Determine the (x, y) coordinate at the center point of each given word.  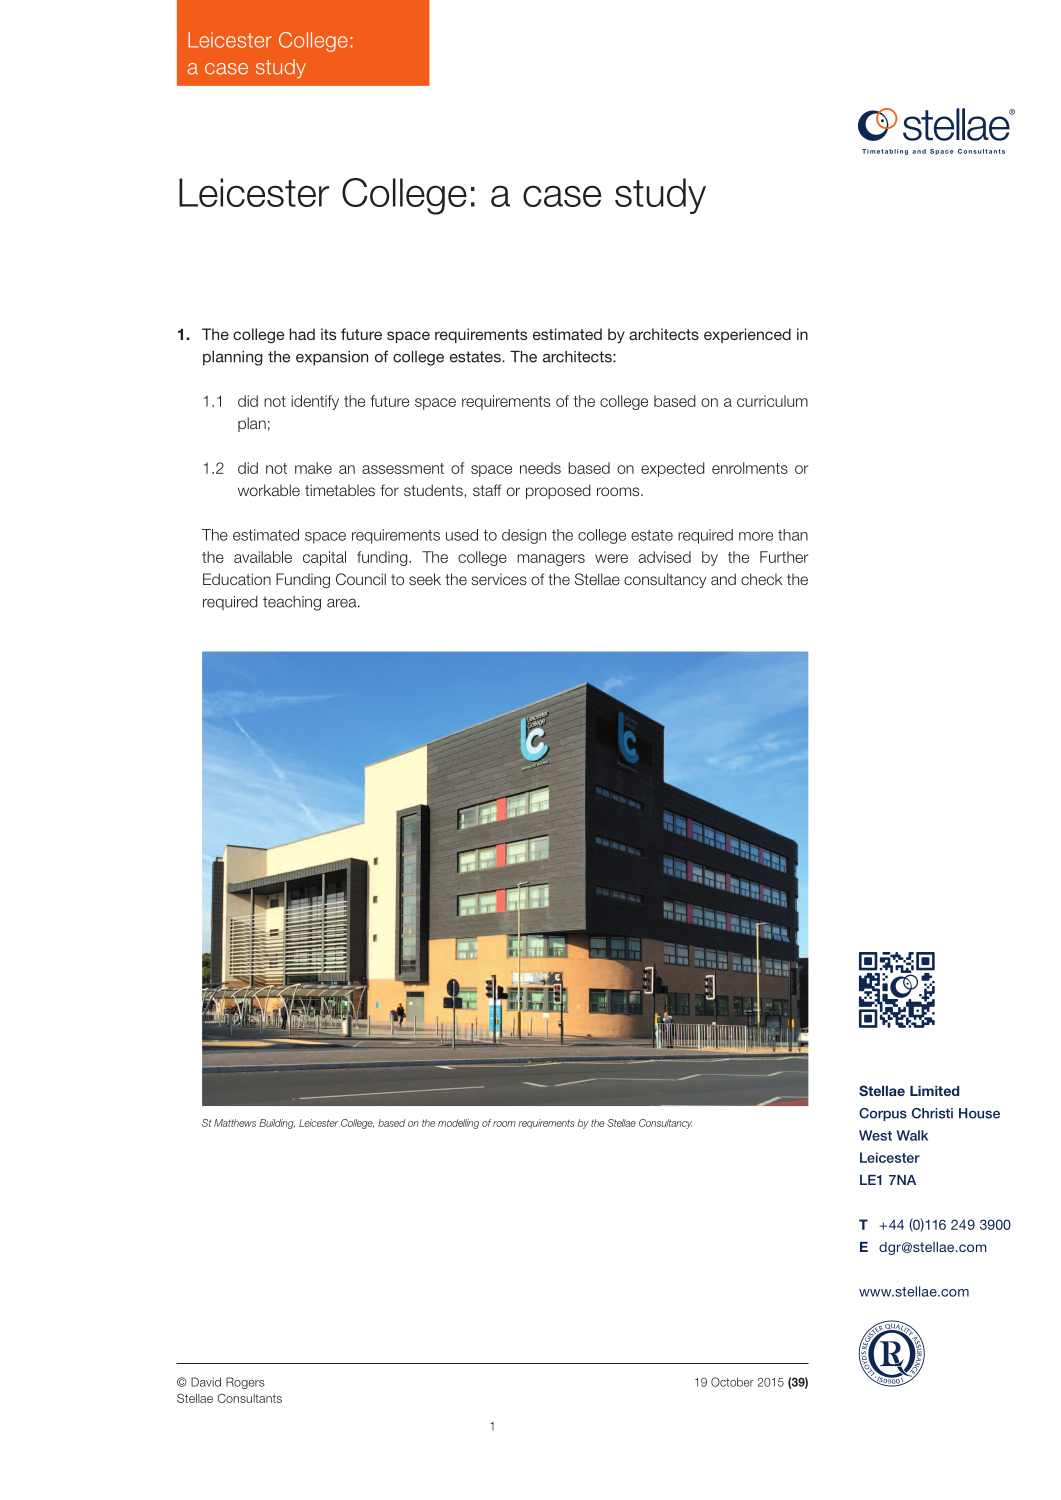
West (875, 1135)
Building (277, 1124)
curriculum (772, 401)
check (762, 579)
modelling (458, 1124)
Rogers (245, 1383)
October (732, 1382)
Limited (934, 1091)
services (499, 579)
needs (540, 468)
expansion (332, 358)
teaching (292, 603)
